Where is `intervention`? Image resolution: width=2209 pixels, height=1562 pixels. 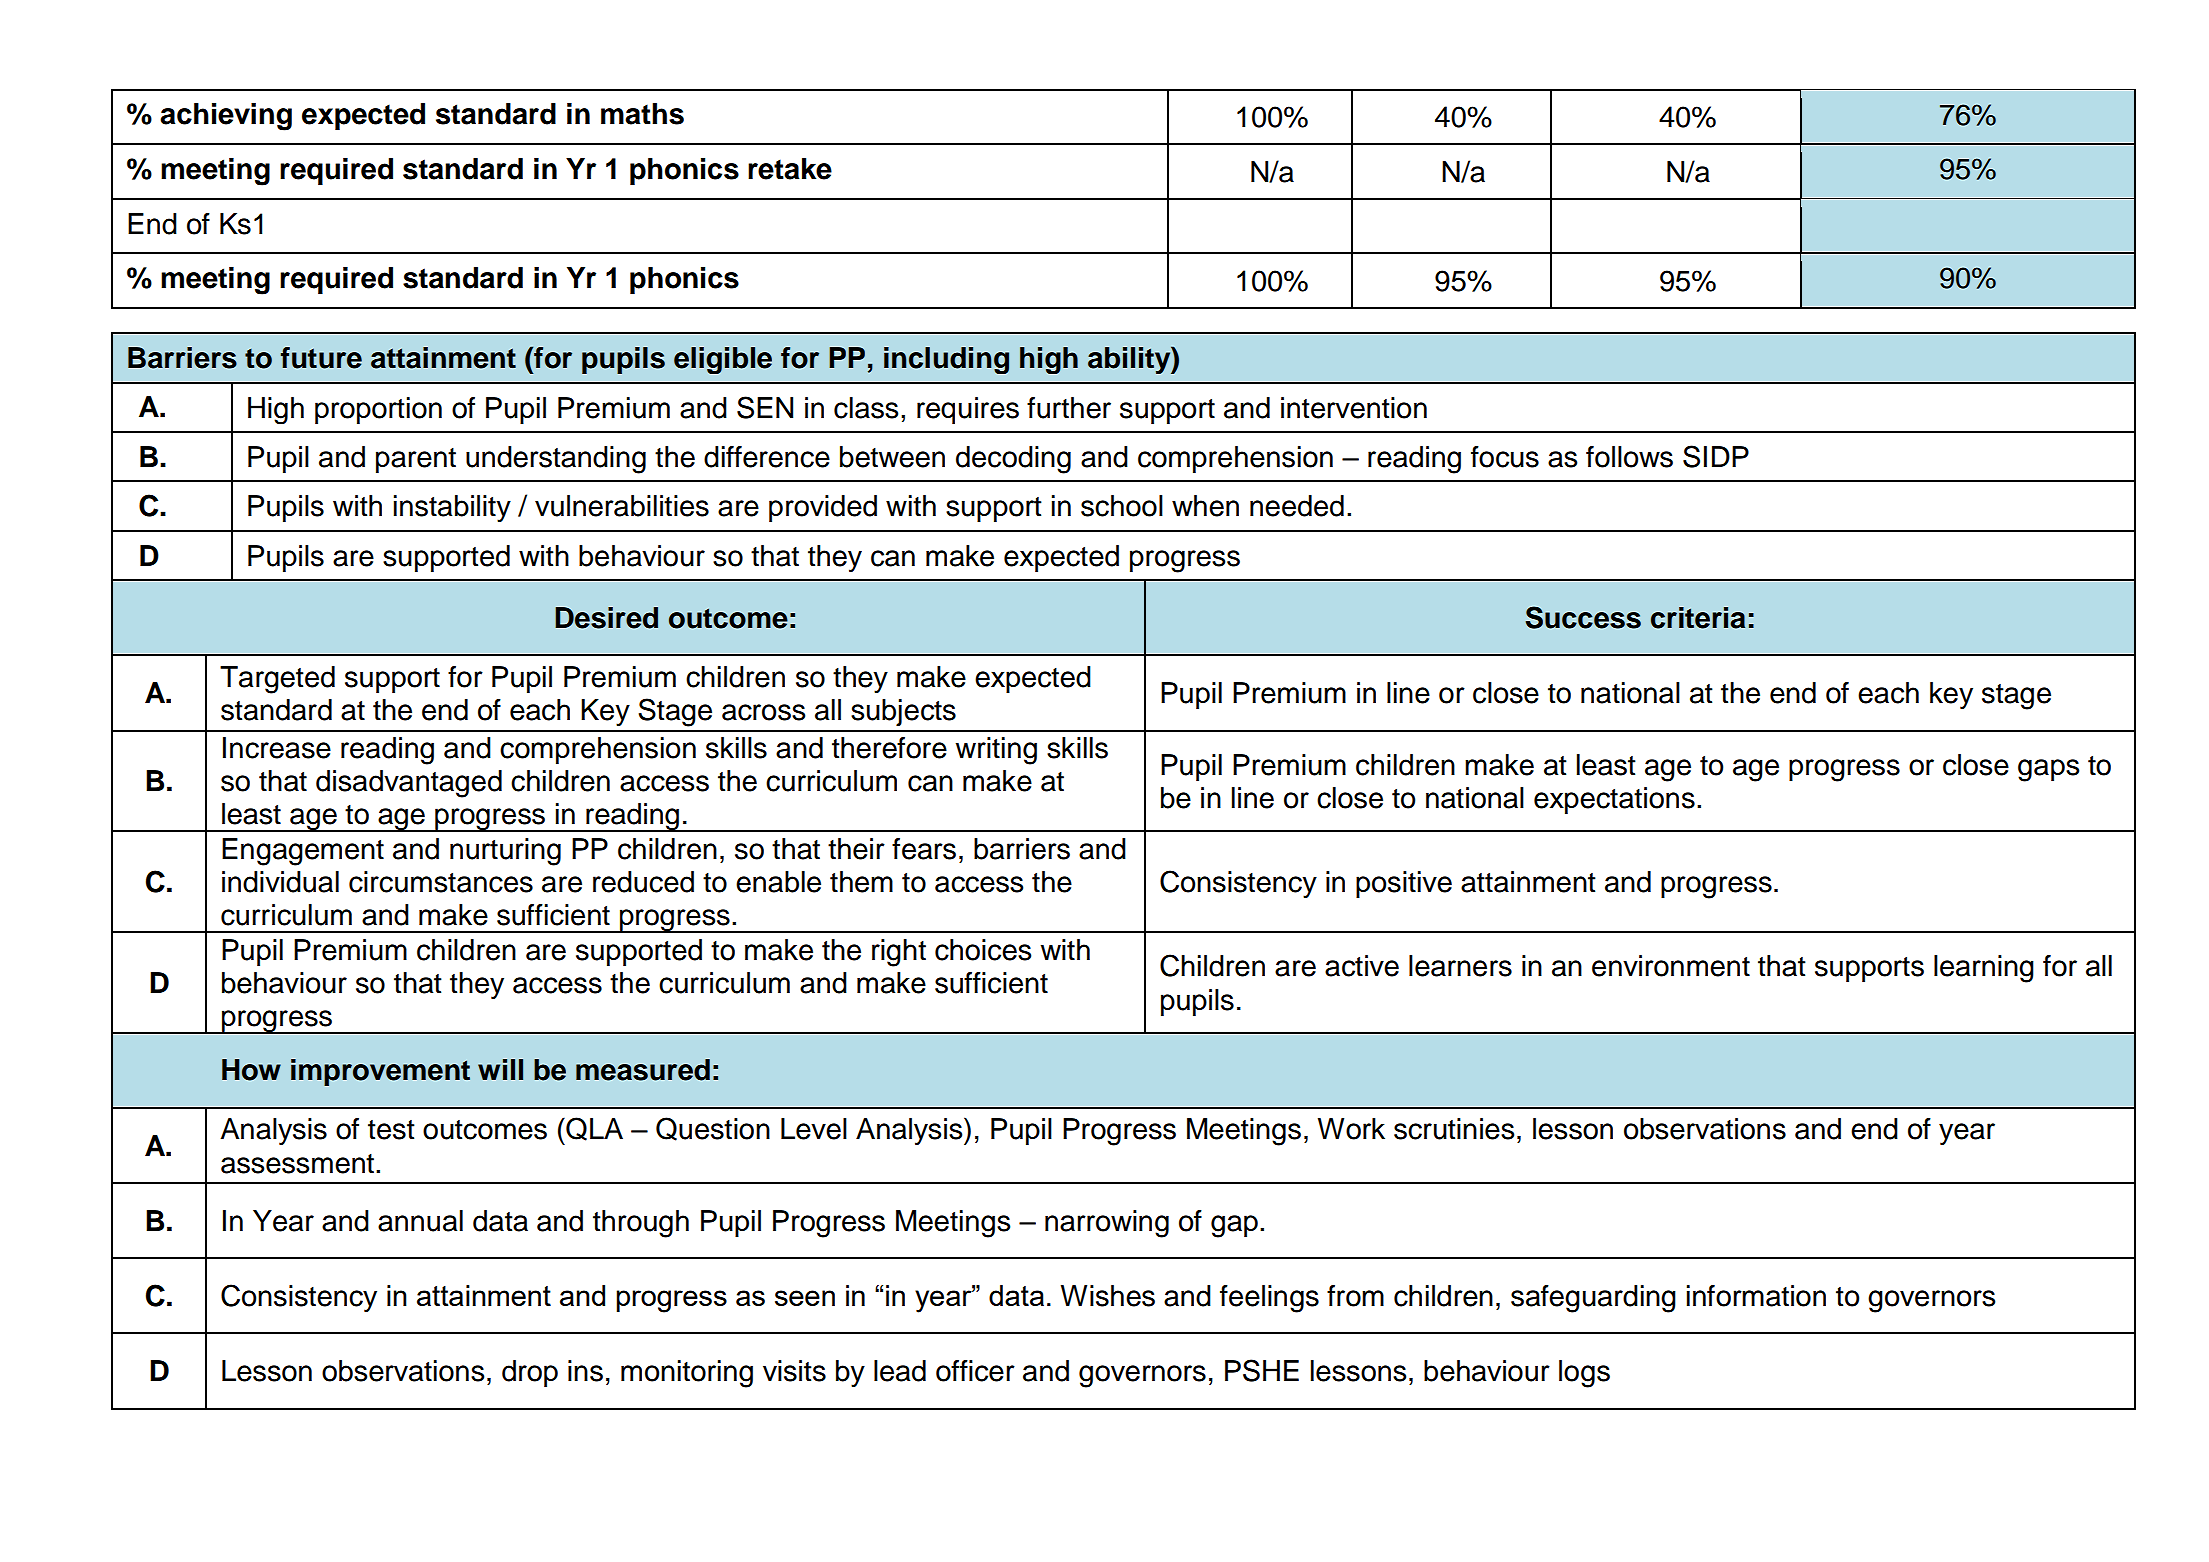
intervention is located at coordinates (1354, 408).
